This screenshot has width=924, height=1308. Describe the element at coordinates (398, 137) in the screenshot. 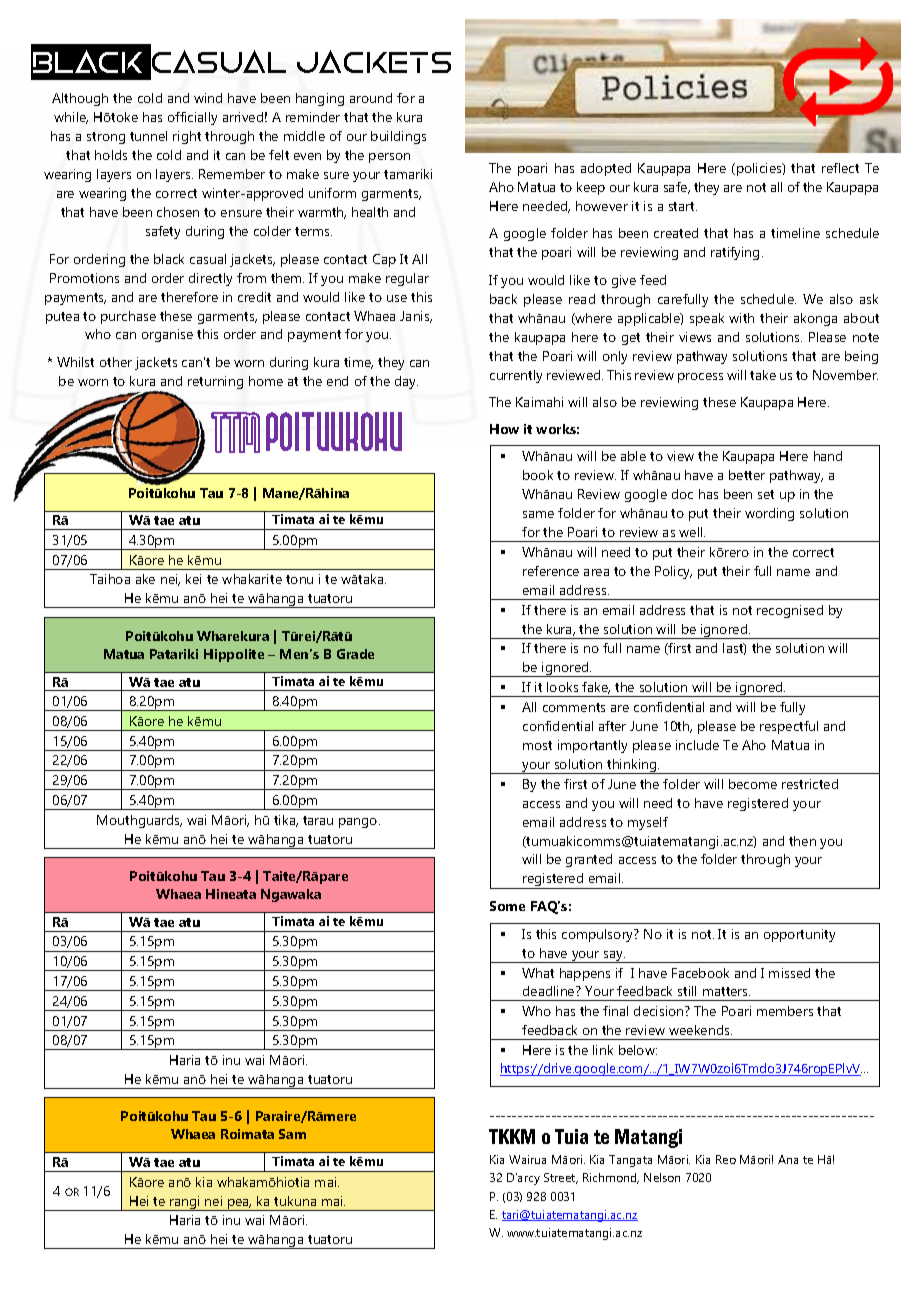

I see `buildings` at that location.
